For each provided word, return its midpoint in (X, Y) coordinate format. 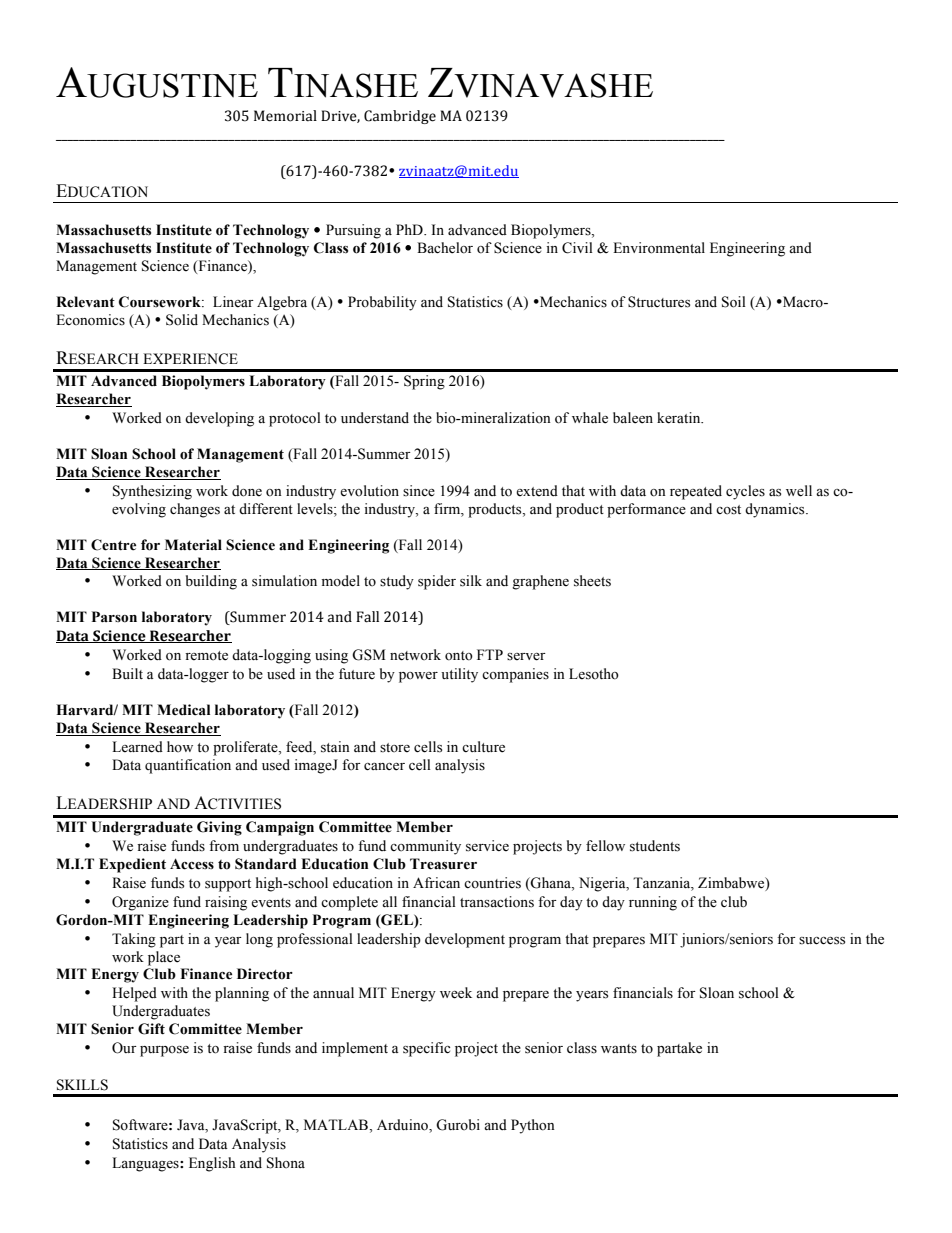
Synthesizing (152, 492)
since (419, 491)
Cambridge (400, 117)
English (212, 1164)
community (425, 847)
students (655, 846)
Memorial (285, 116)
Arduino (403, 1126)
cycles (745, 492)
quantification (188, 766)
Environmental (659, 248)
